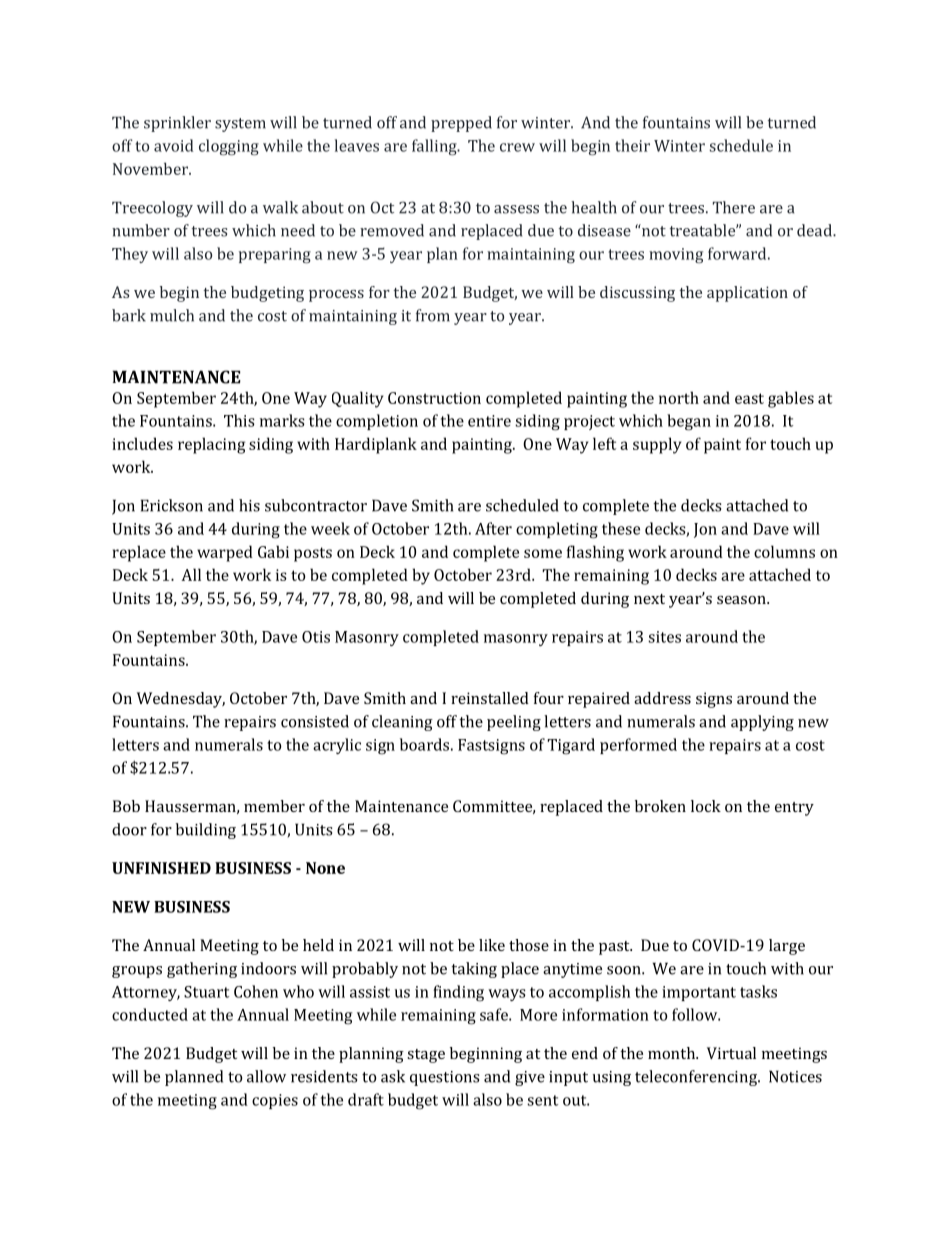 The height and width of the image is (1233, 952). I want to click on entire, so click(489, 421).
